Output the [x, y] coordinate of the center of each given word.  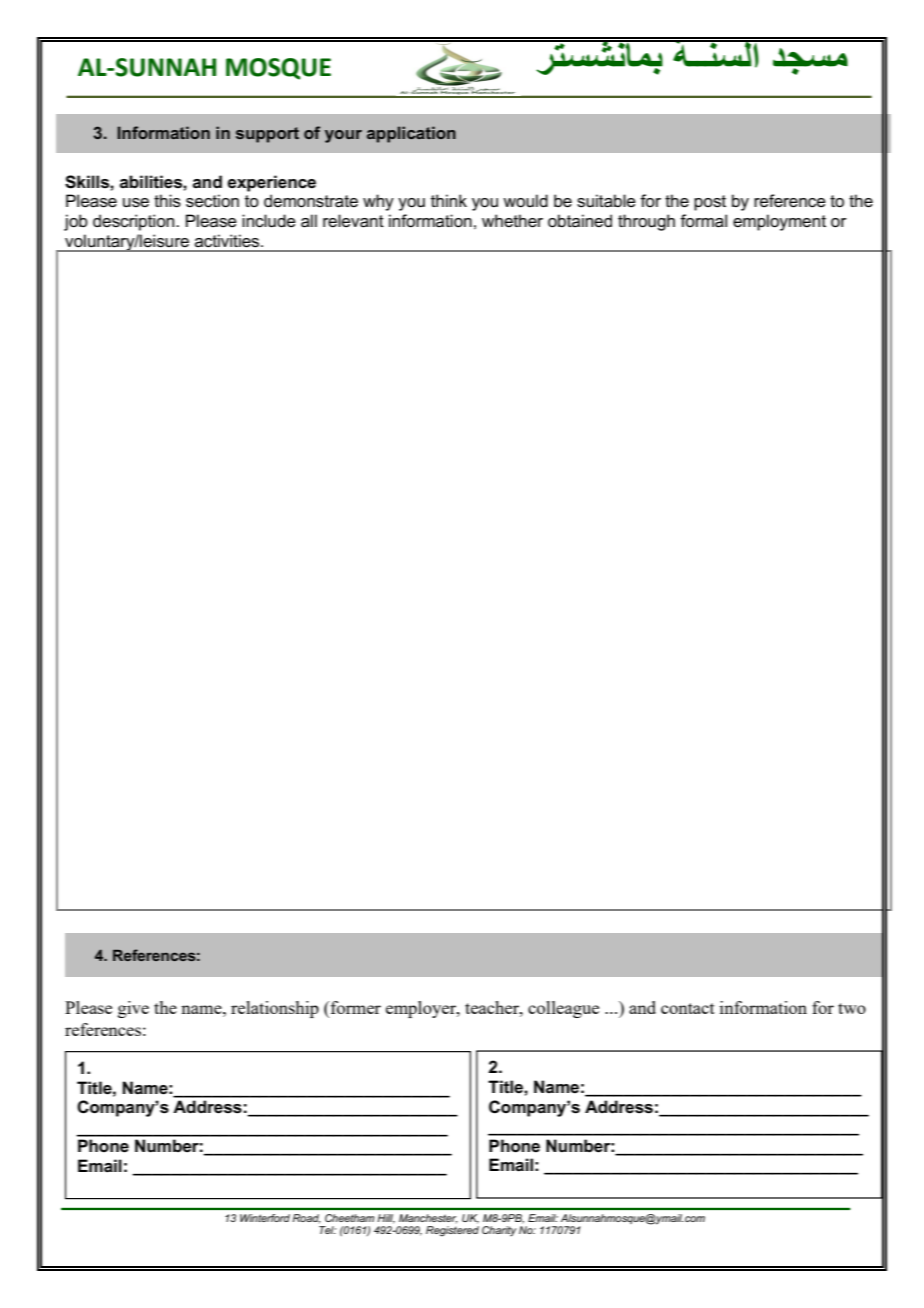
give [133, 1009]
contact [688, 1008]
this [167, 201]
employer [422, 1009]
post [710, 203]
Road [307, 1218]
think [449, 200]
